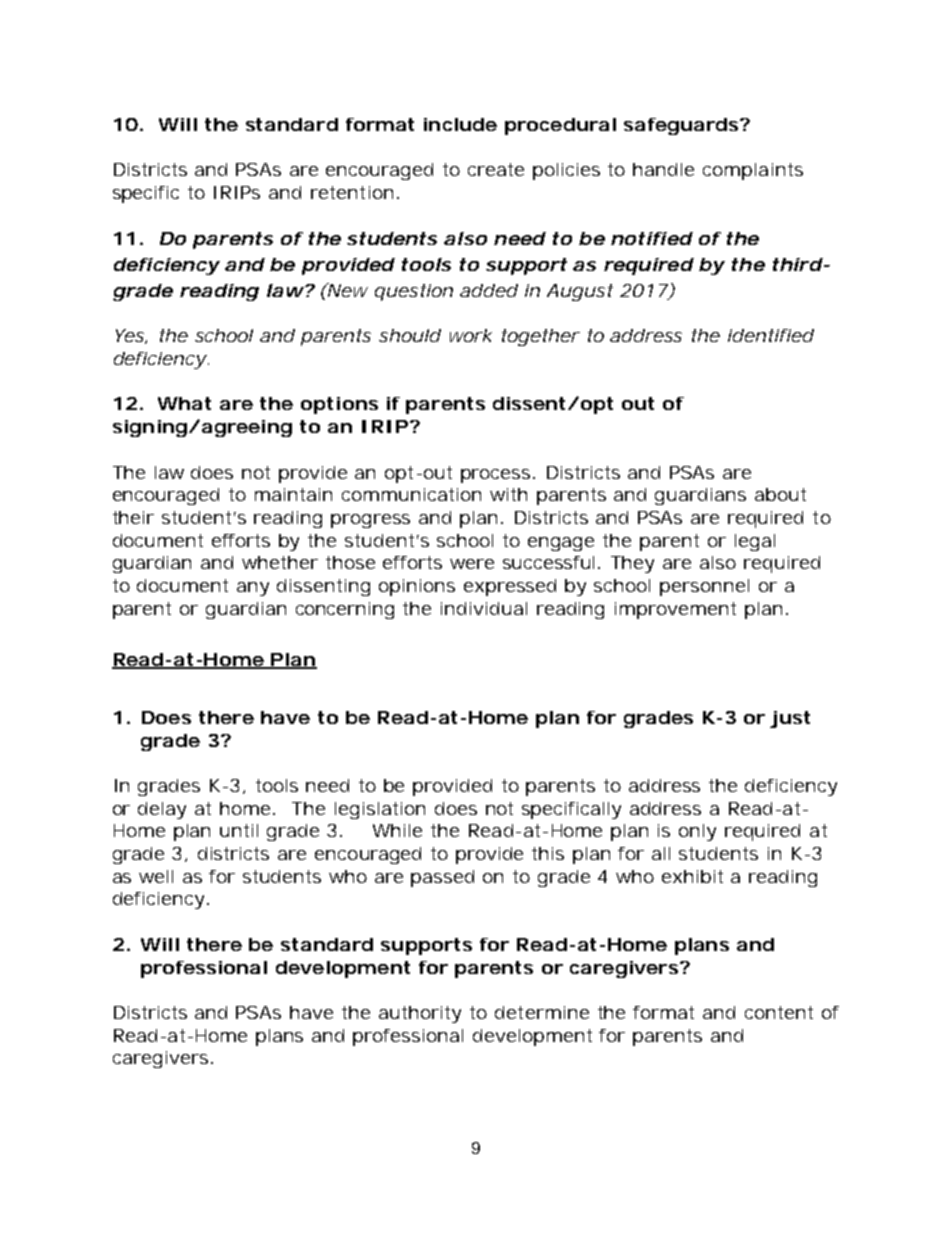  I want to click on delay, so click(162, 810).
